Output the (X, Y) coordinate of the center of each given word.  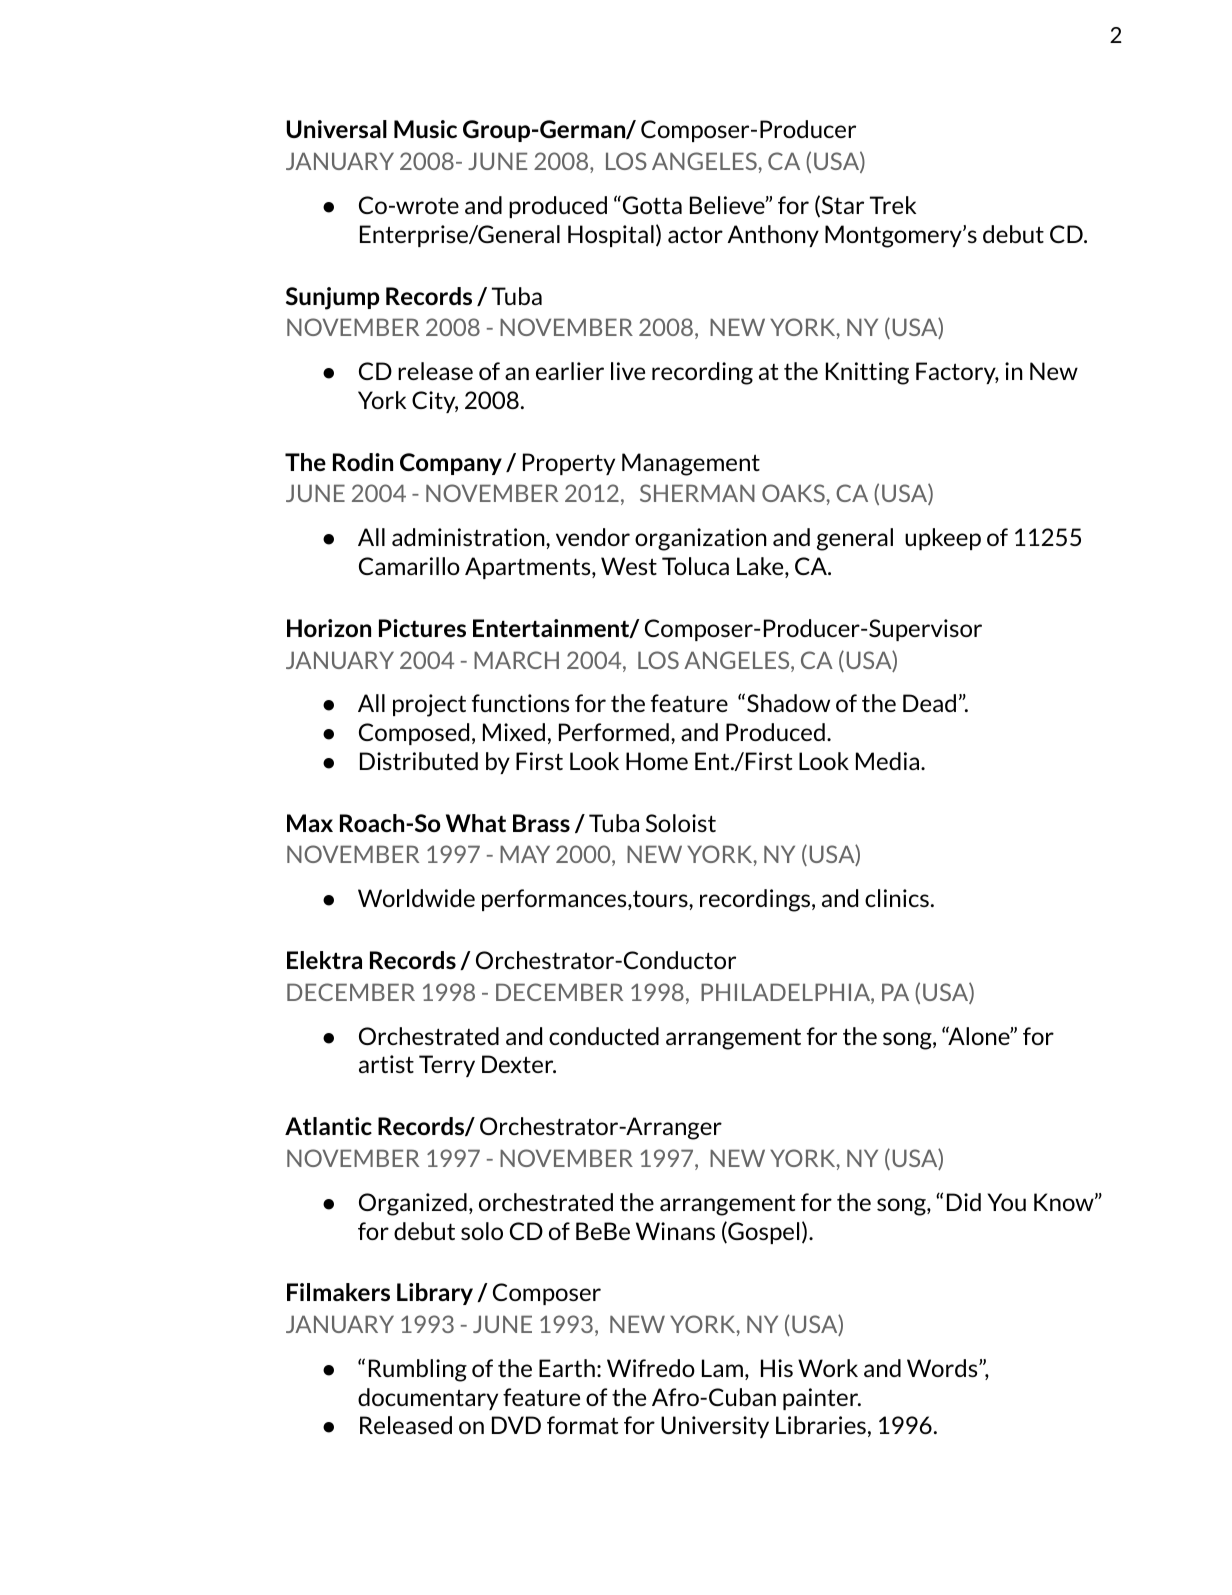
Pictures (422, 628)
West (629, 566)
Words (943, 1368)
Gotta (651, 205)
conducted (604, 1036)
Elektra (324, 960)
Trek (893, 205)
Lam (722, 1368)
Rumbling (418, 1370)
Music (425, 129)
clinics (897, 898)
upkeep (943, 539)
